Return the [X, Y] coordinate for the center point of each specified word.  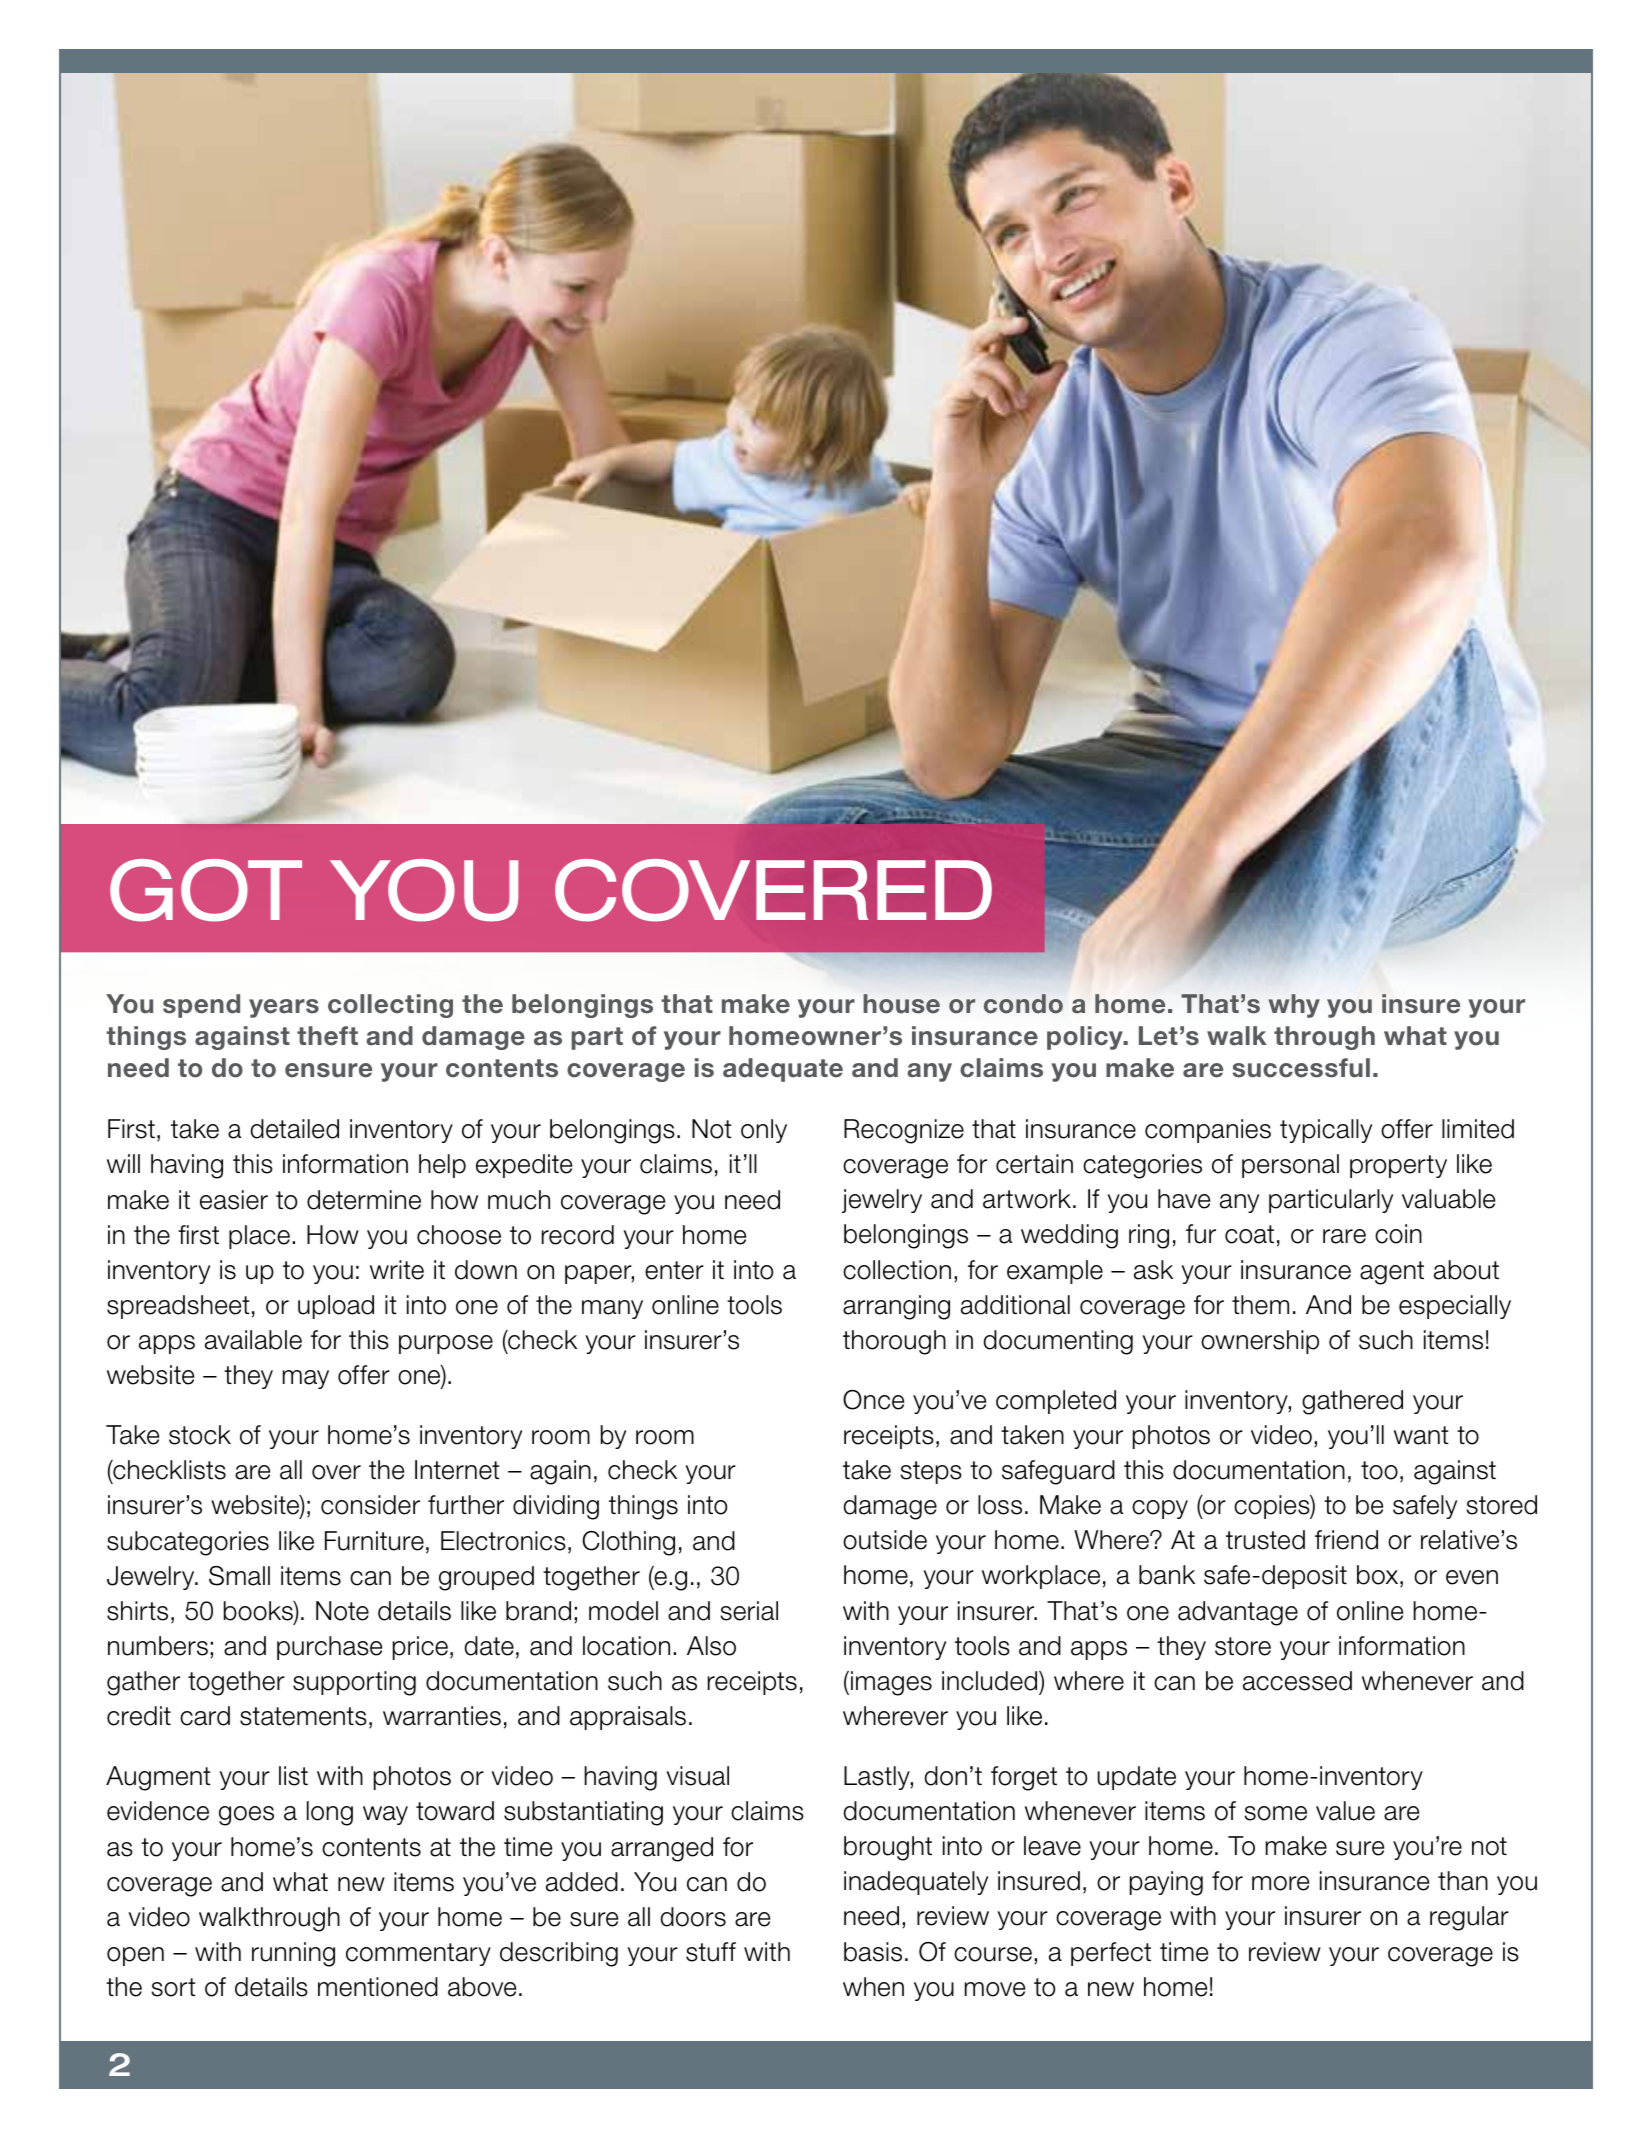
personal [1290, 1166]
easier [234, 1200]
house [901, 1003]
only [764, 1131]
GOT [206, 890]
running [293, 1954]
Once [873, 1400]
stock [200, 1435]
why [1294, 1006]
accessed [1297, 1681]
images [891, 1683]
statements [303, 1716]
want [1421, 1435]
